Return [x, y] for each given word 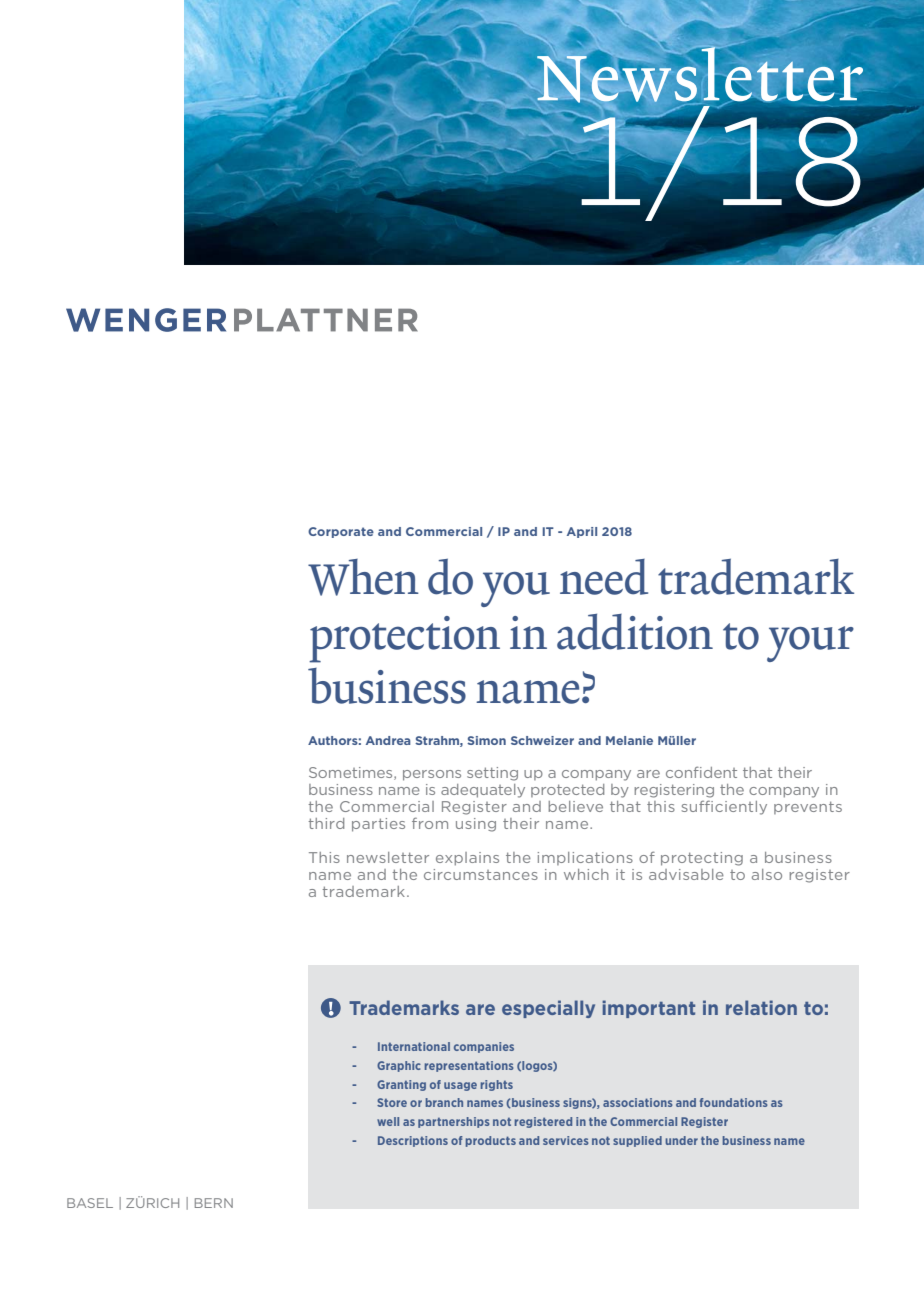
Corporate [341, 532]
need [604, 577]
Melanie [629, 740]
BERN [214, 1203]
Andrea [388, 740]
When [363, 577]
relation [761, 1007]
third [326, 823]
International [414, 1046]
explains [467, 859]
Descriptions [413, 1141]
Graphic [399, 1066]
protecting [702, 859]
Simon [486, 740]
